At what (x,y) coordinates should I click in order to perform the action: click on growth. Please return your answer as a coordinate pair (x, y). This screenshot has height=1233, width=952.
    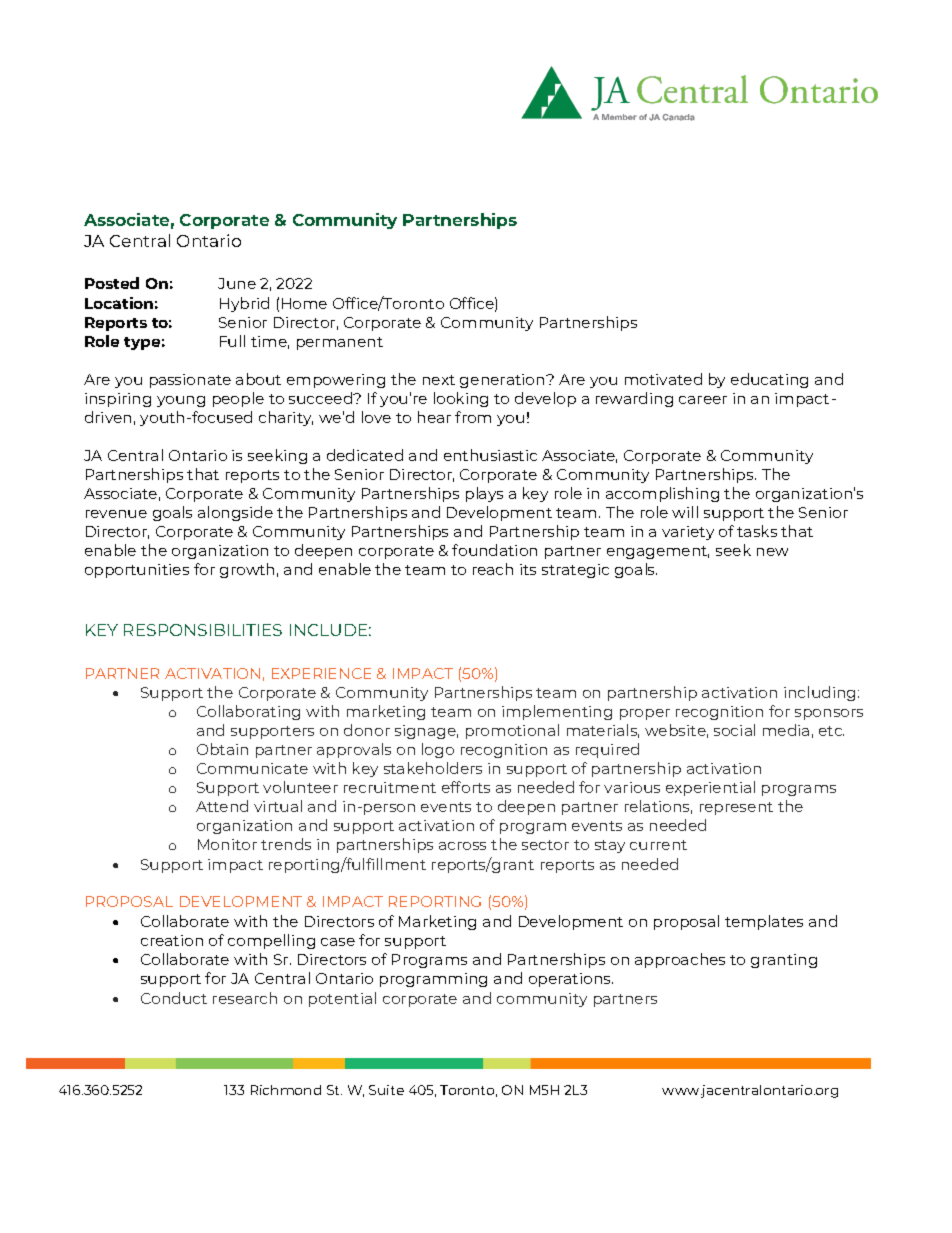
    Looking at the image, I should click on (247, 570).
